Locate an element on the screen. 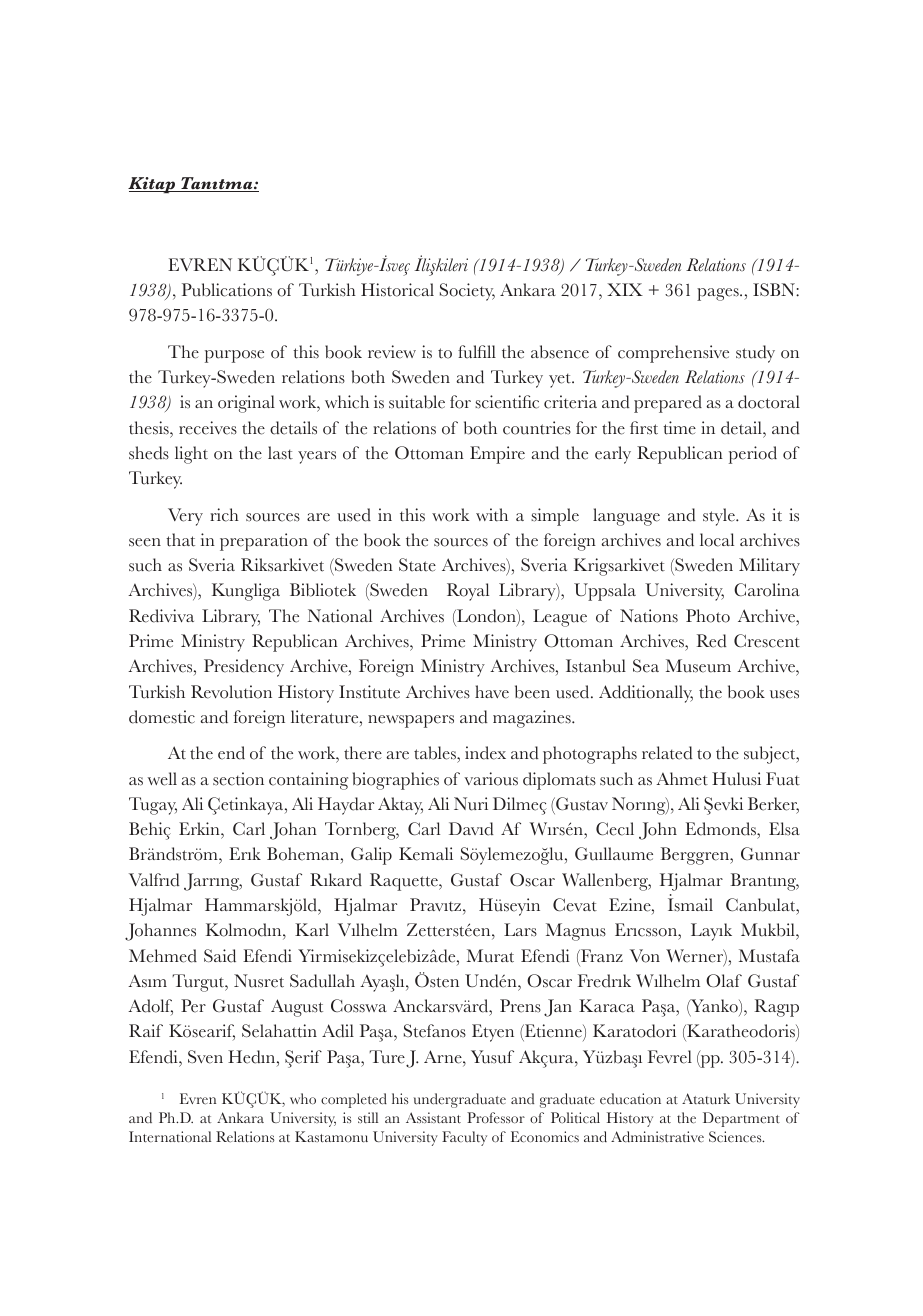  Publications is located at coordinates (227, 290).
